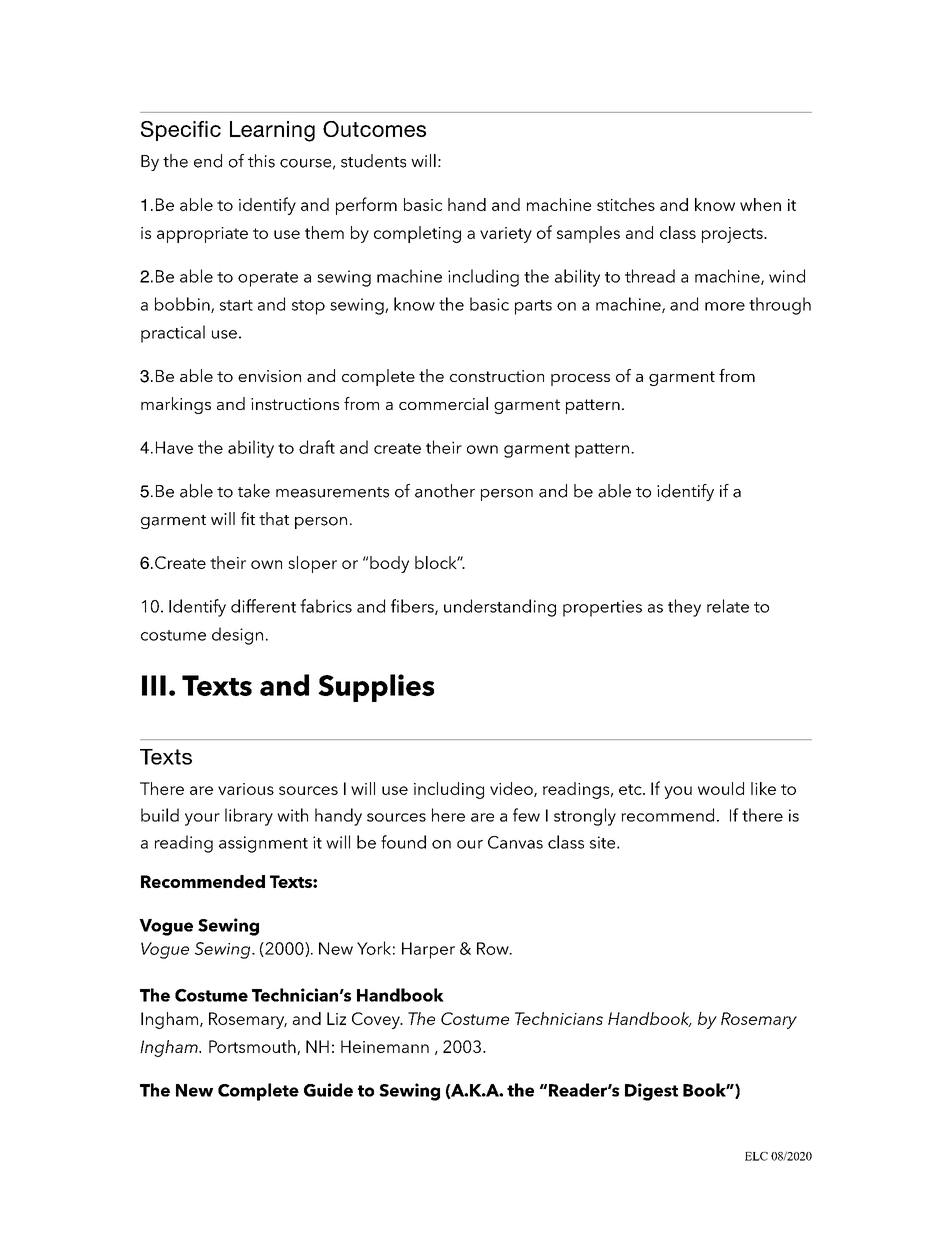 The height and width of the document is (1233, 952). What do you see at coordinates (443, 403) in the document?
I see `commercial` at bounding box center [443, 403].
